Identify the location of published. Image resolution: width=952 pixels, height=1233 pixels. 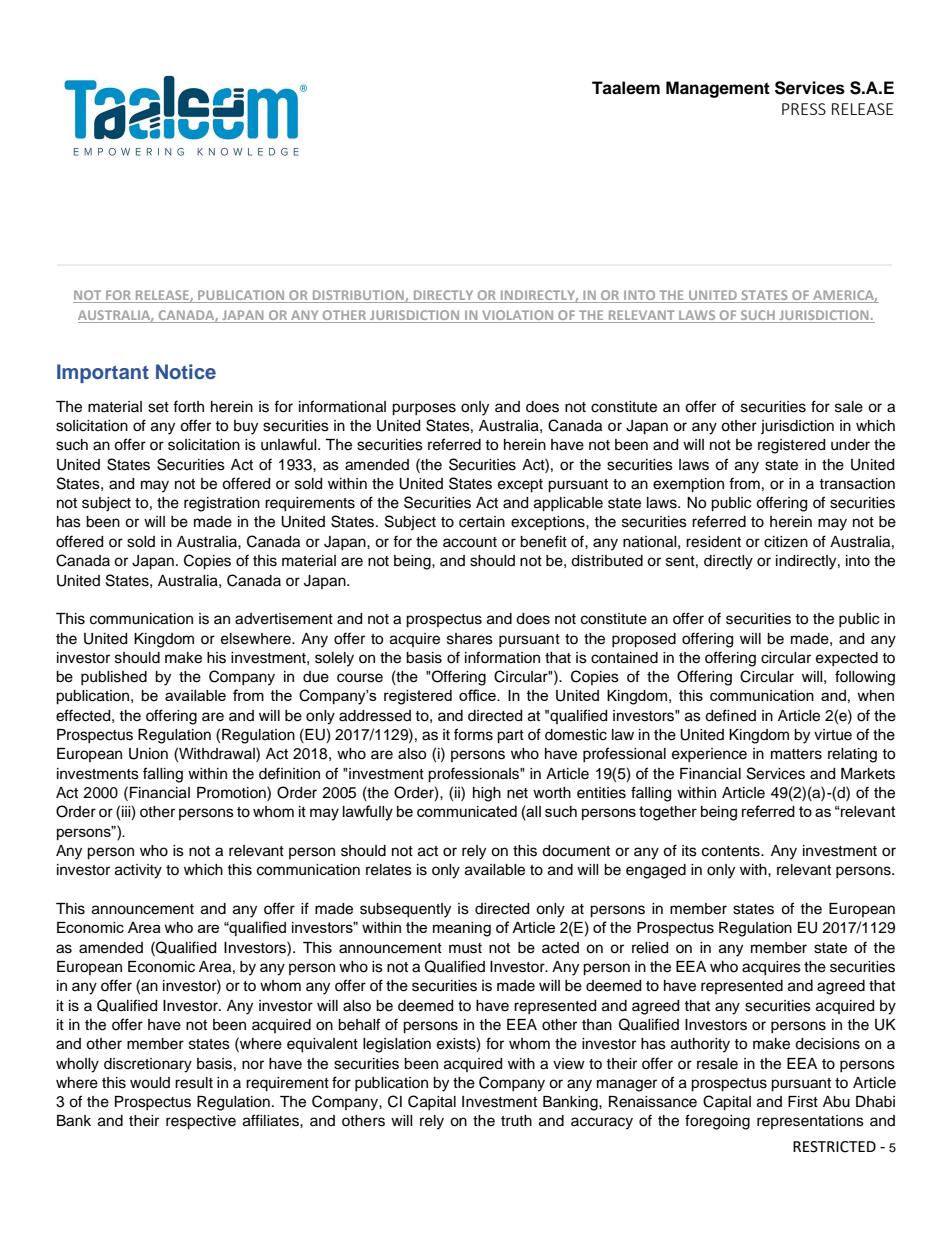
(114, 678).
